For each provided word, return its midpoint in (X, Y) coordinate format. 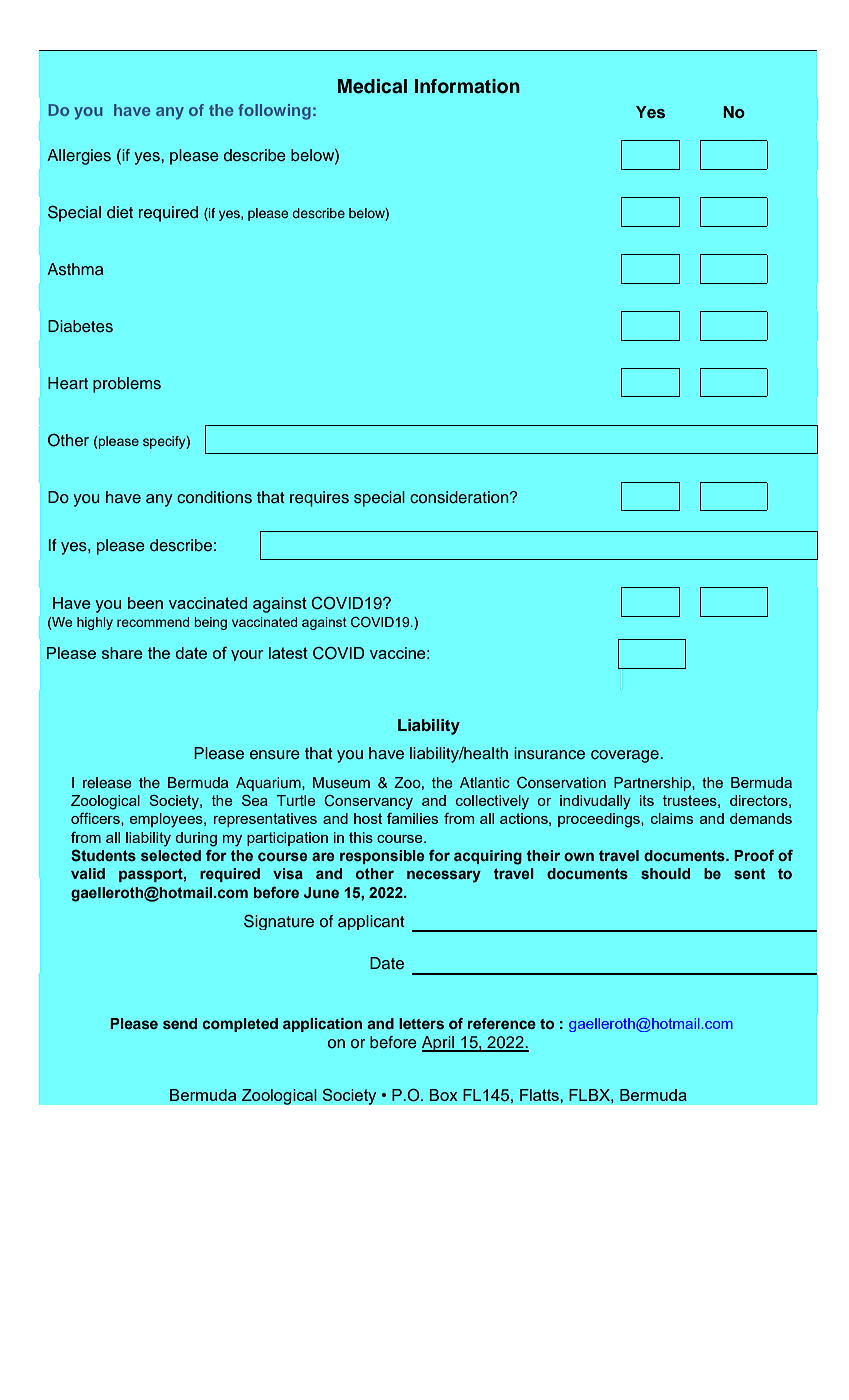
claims (672, 818)
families (412, 818)
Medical (372, 86)
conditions (214, 497)
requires (319, 499)
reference (502, 1023)
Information (467, 86)
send (180, 1023)
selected (171, 856)
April (439, 1044)
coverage (626, 756)
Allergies (79, 157)
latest (288, 653)
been (145, 603)
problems (127, 385)
